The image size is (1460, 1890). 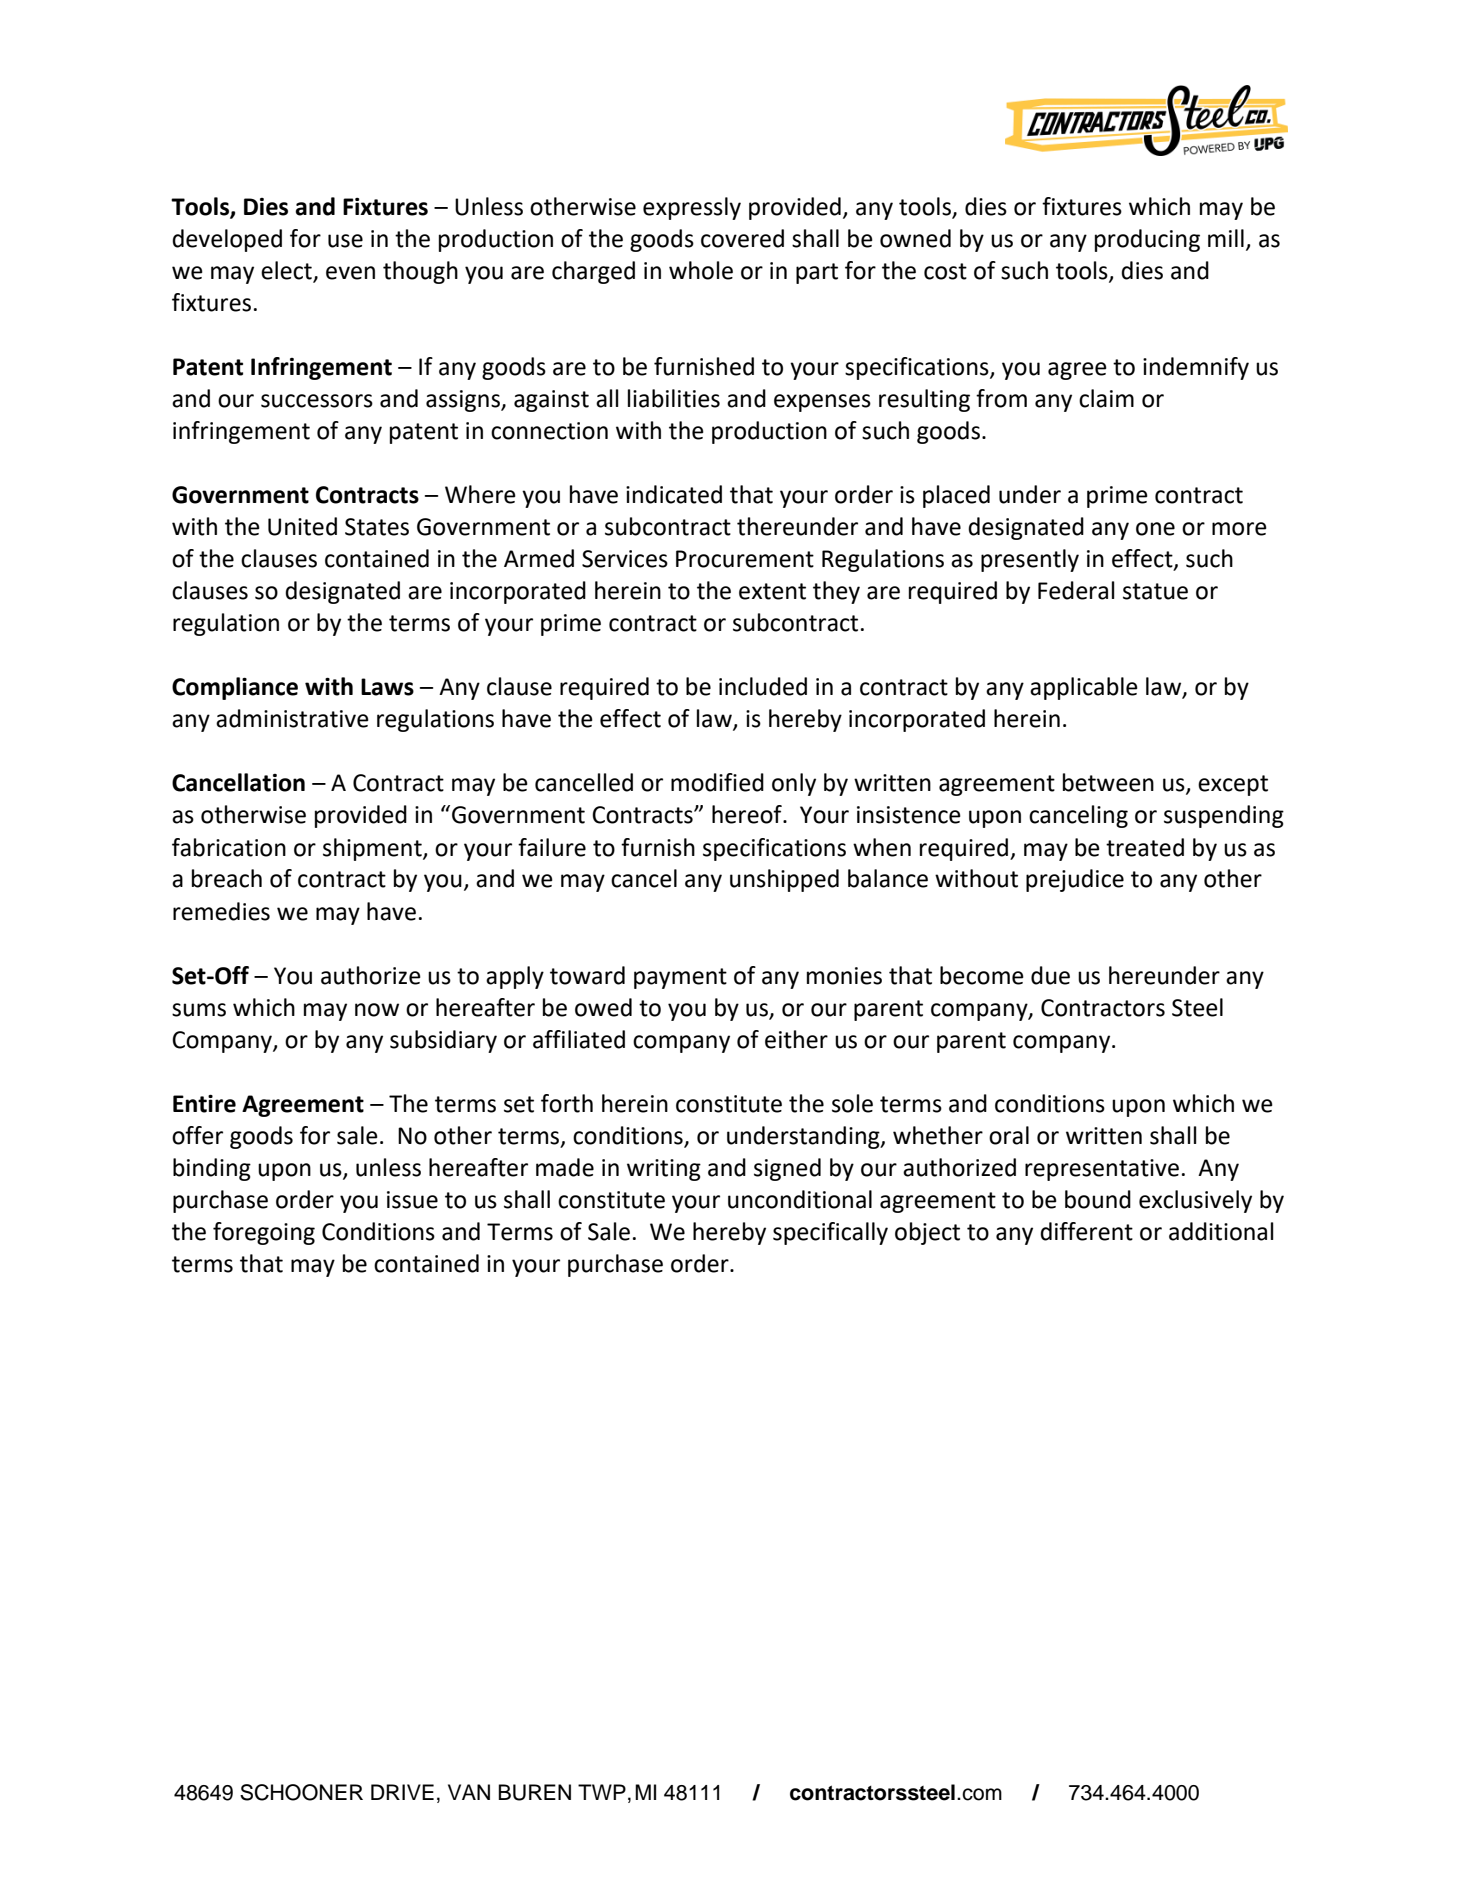 I want to click on DRIVE, so click(x=402, y=1792).
